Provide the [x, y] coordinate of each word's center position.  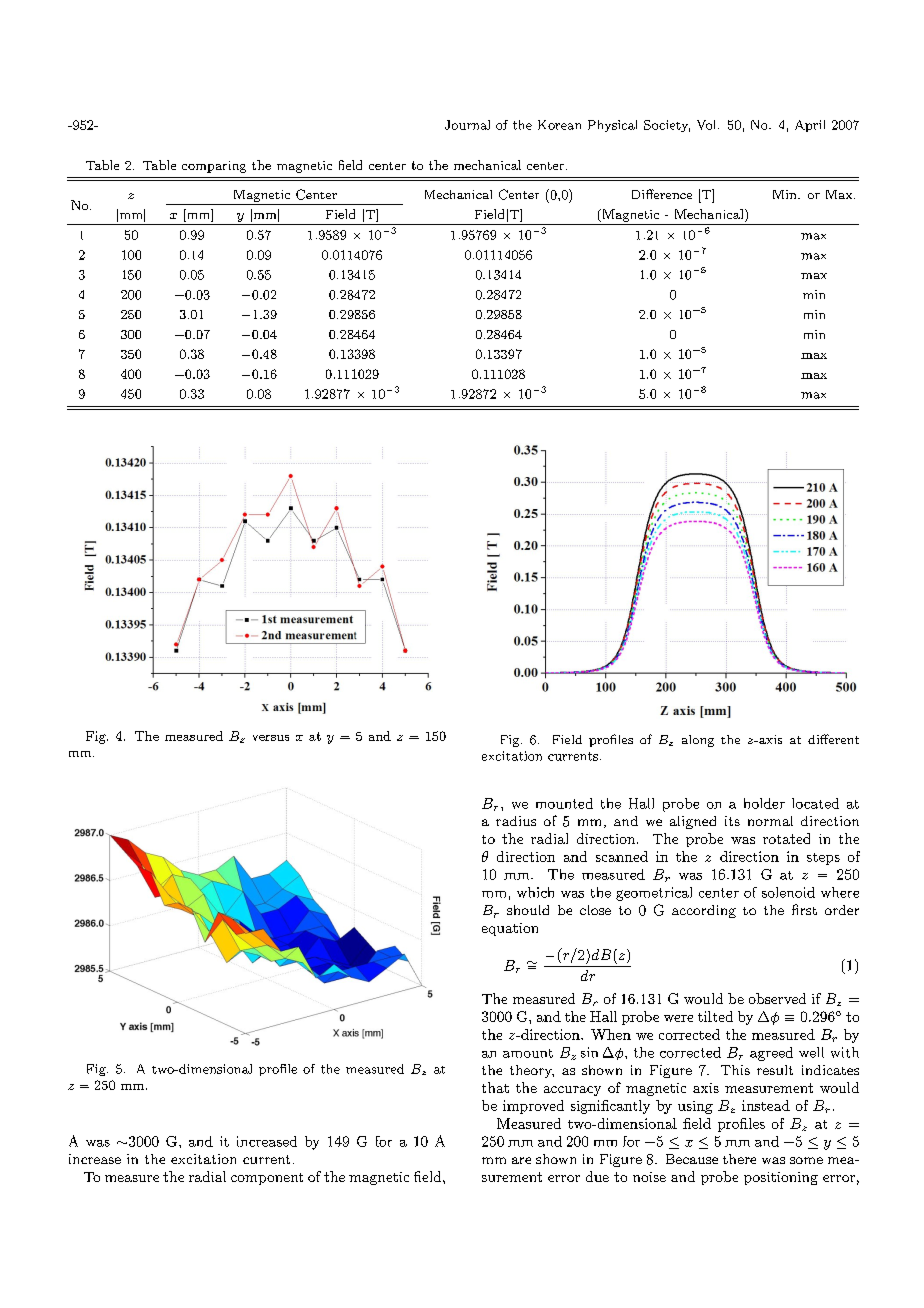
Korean [559, 125]
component [267, 1179]
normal [770, 821]
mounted [564, 803]
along [698, 741]
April [810, 126]
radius [516, 821]
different [833, 739]
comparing [214, 167]
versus [271, 738]
